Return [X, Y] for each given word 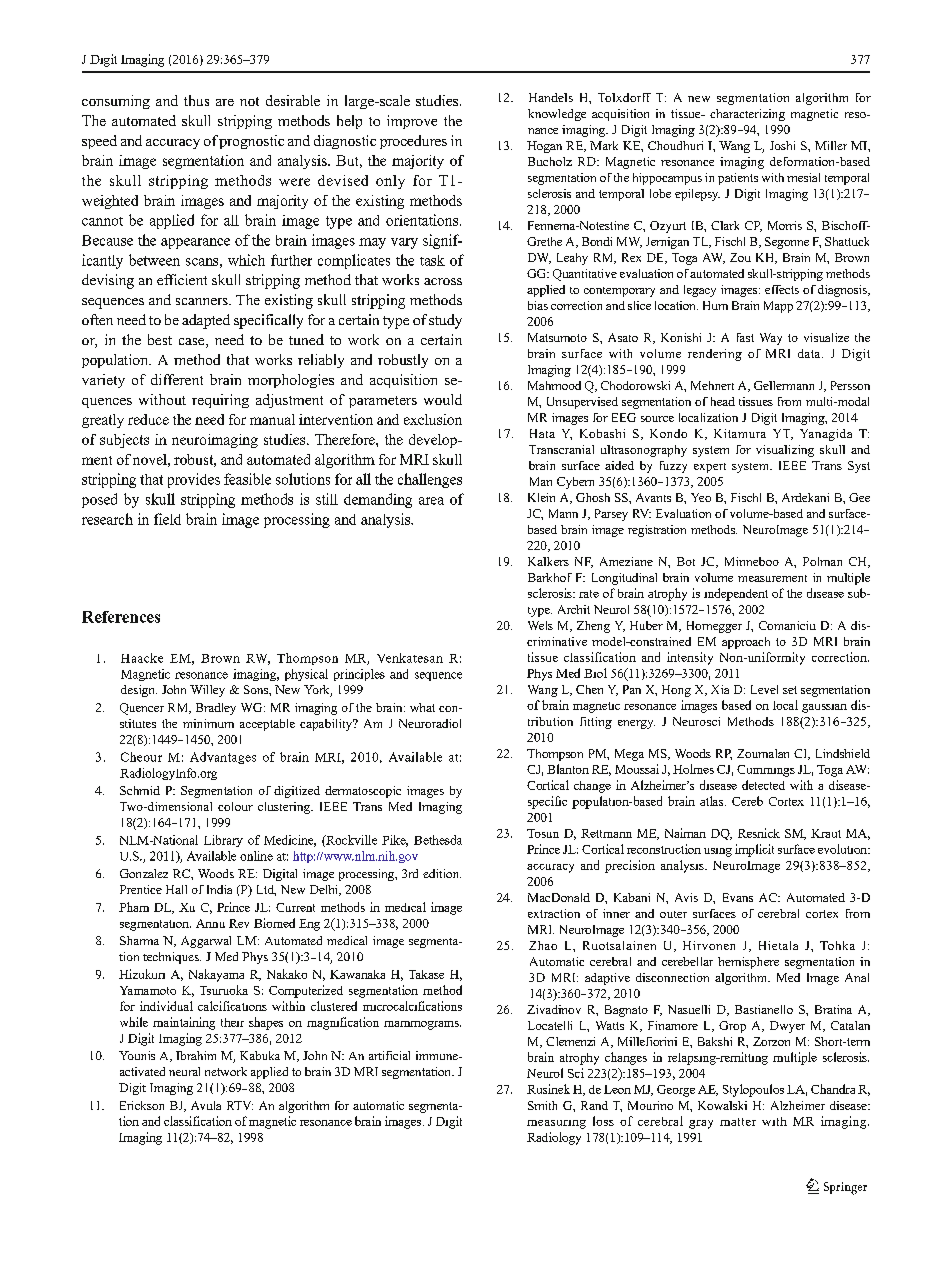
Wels [540, 625]
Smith [542, 1105]
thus [196, 100]
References [121, 617]
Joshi [782, 145]
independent [736, 594]
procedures [413, 142]
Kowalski [722, 1105]
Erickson [142, 1105]
